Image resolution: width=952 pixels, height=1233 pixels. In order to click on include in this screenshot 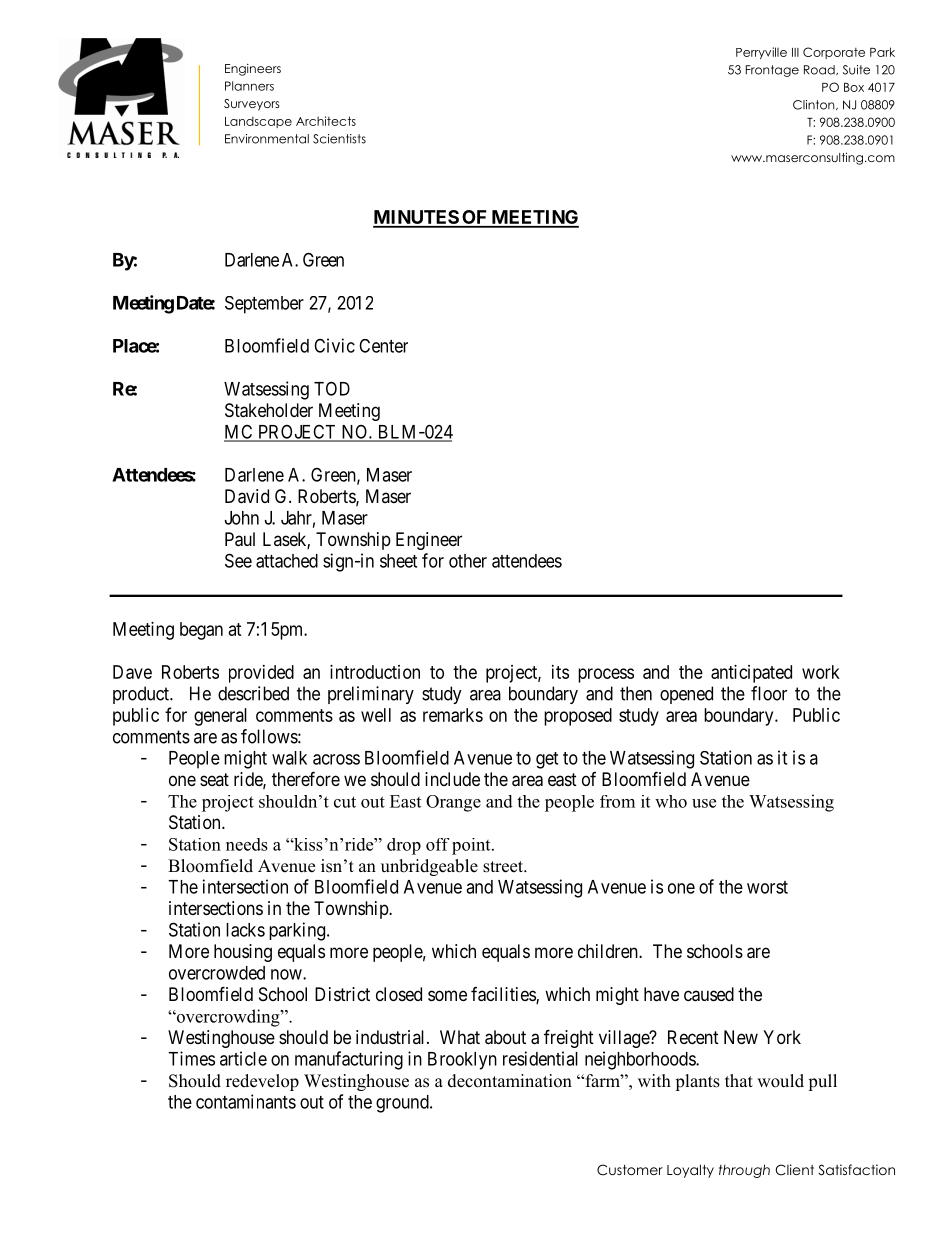, I will do `click(452, 779)`.
